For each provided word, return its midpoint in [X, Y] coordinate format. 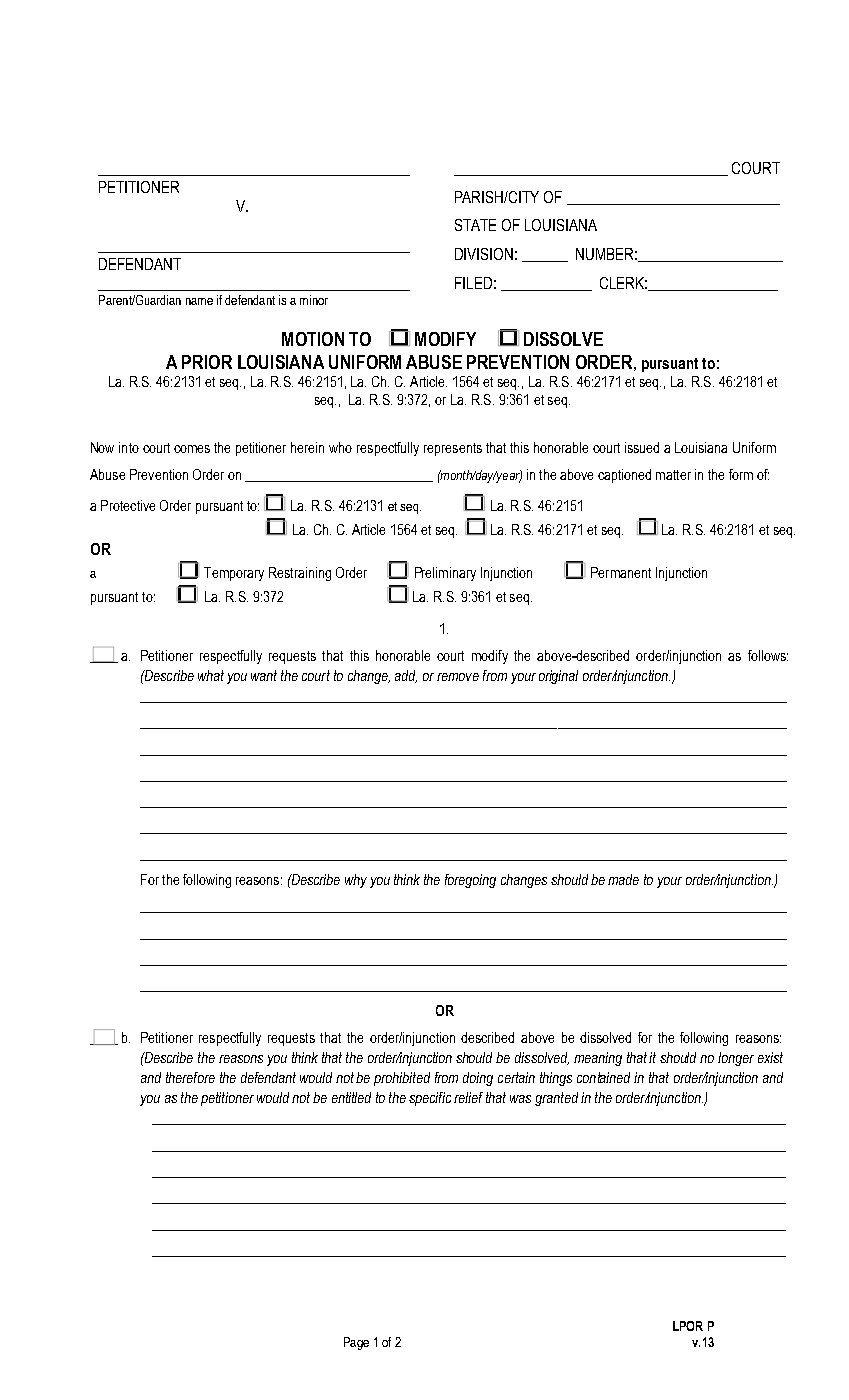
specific [430, 1099]
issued [642, 447]
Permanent [621, 572]
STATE [475, 225]
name [199, 301]
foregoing [470, 881]
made [623, 879]
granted [556, 1099]
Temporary [234, 574]
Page [356, 1343]
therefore [190, 1077]
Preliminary [445, 574]
